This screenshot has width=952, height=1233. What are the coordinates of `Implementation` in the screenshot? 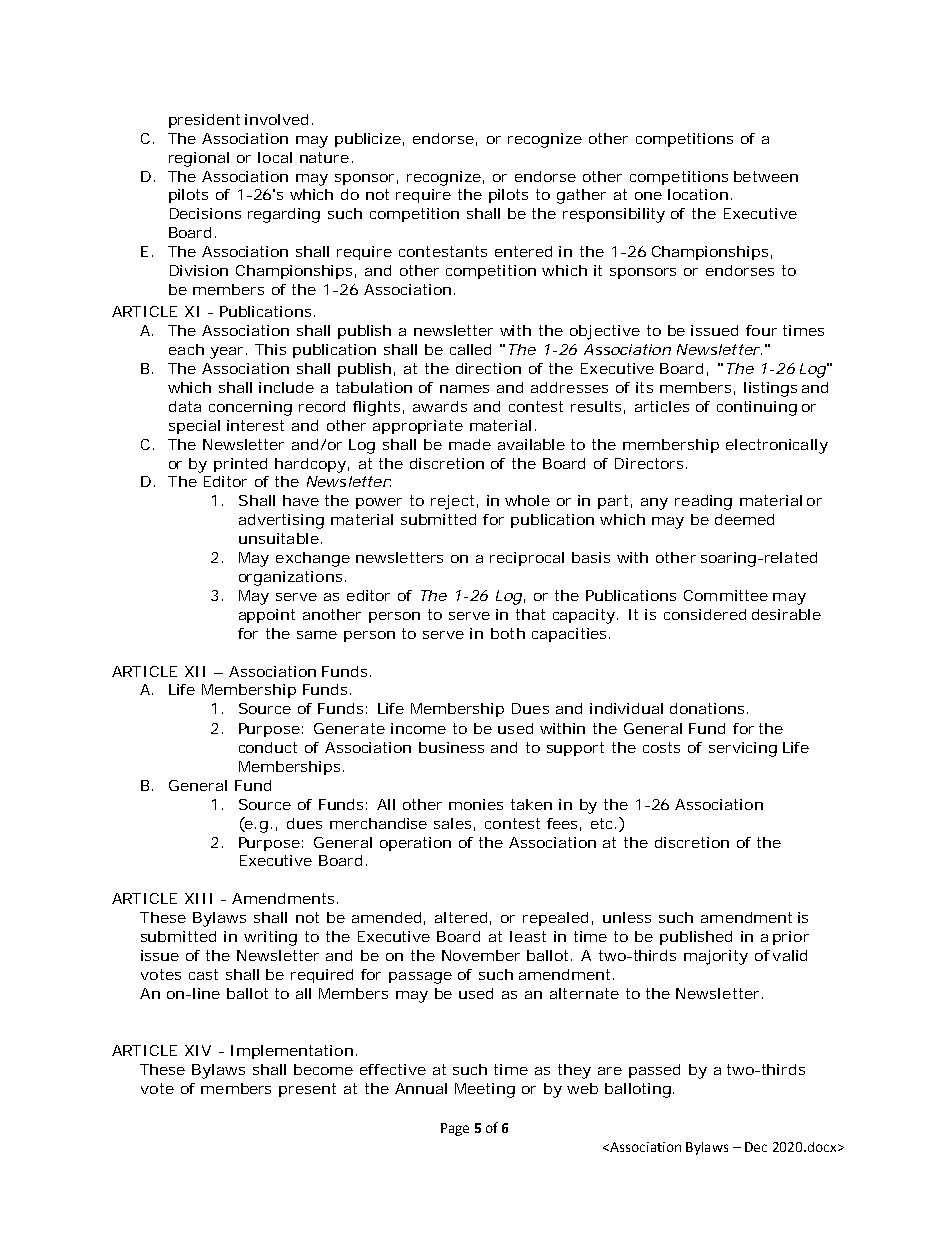 It's located at (294, 1052).
